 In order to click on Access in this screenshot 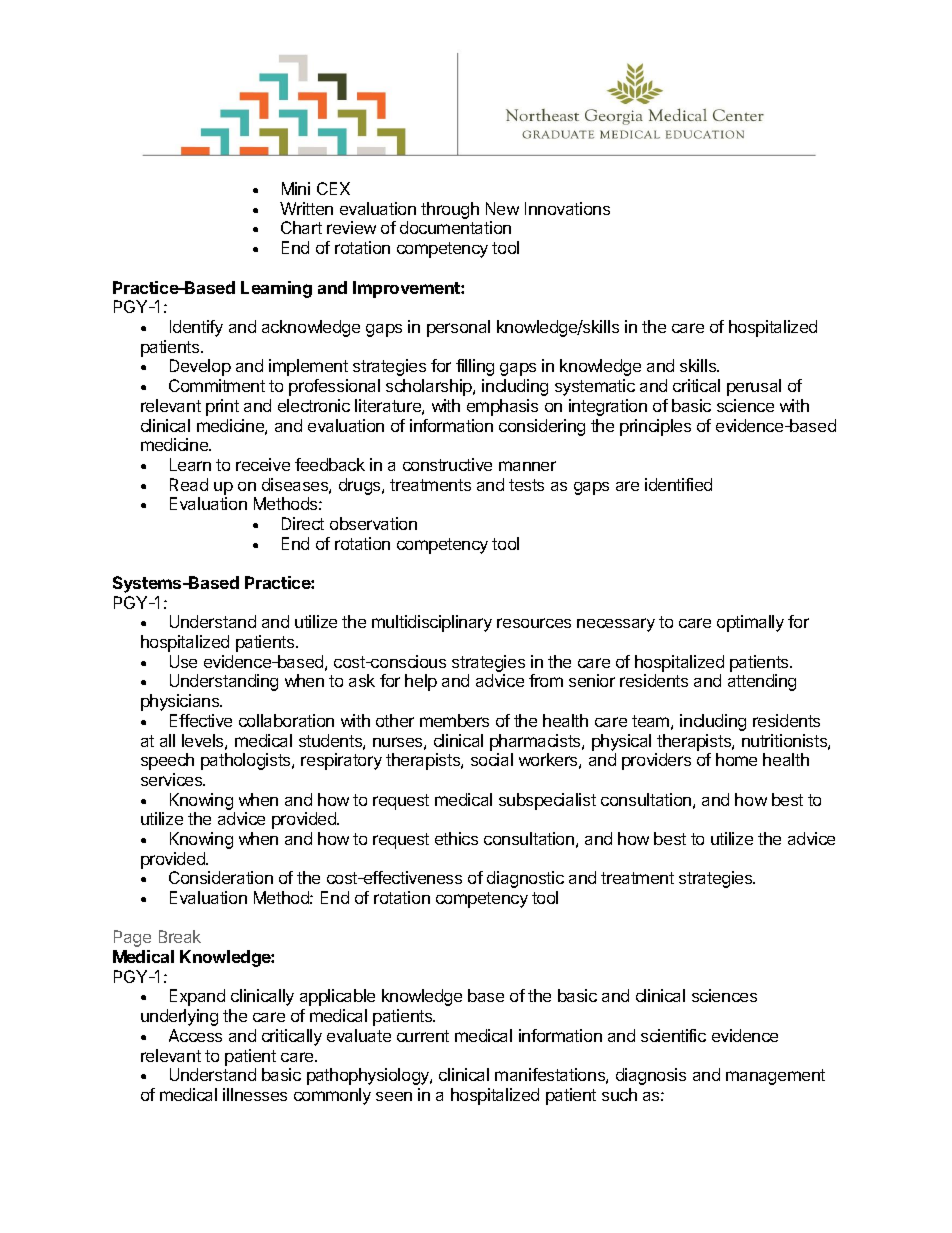, I will do `click(195, 1035)`.
